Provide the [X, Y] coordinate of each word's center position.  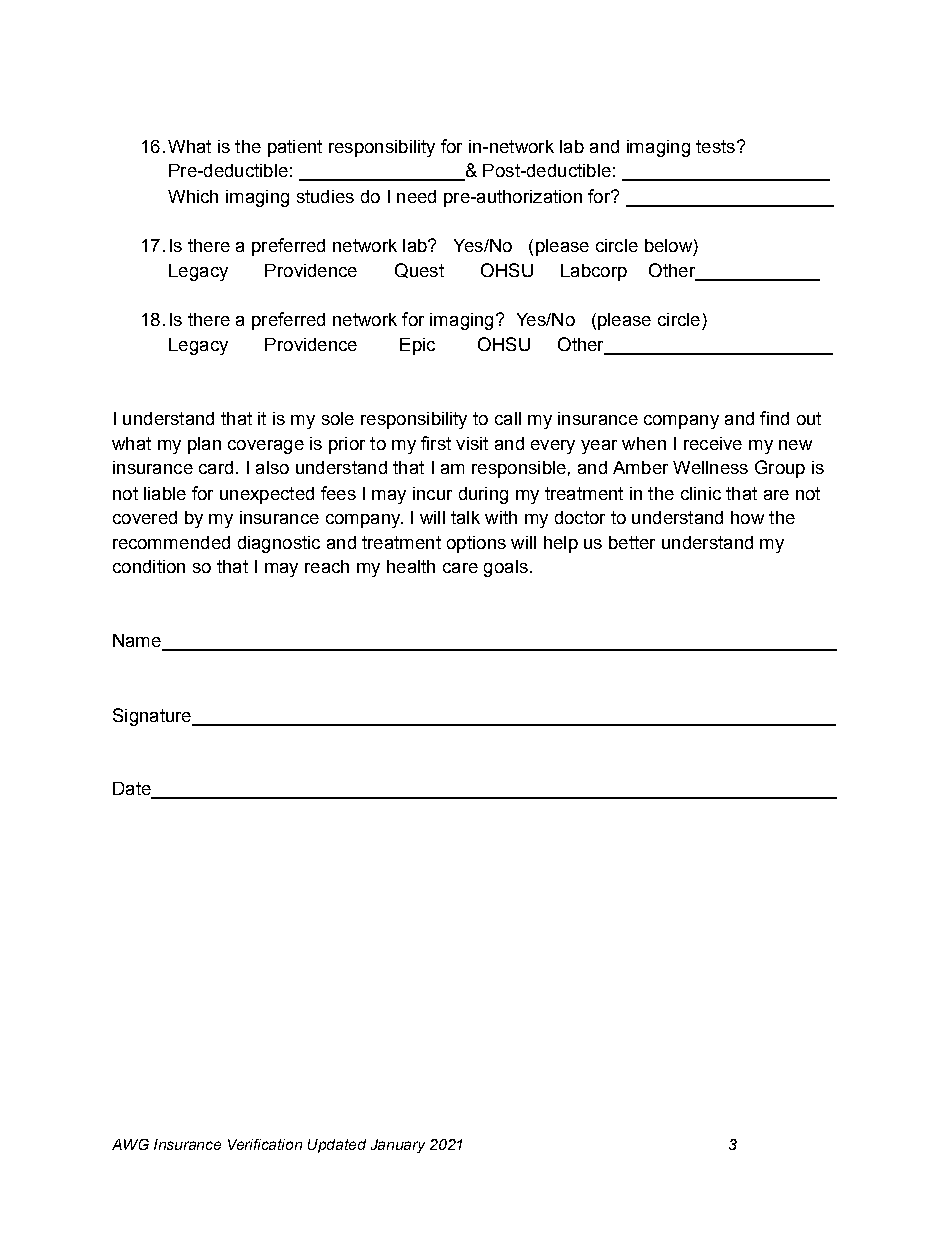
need [416, 196]
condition [149, 566]
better [632, 542]
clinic [701, 493]
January [398, 1146]
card [216, 467]
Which [193, 196]
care [460, 568]
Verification [265, 1144]
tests [715, 146]
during [483, 495]
